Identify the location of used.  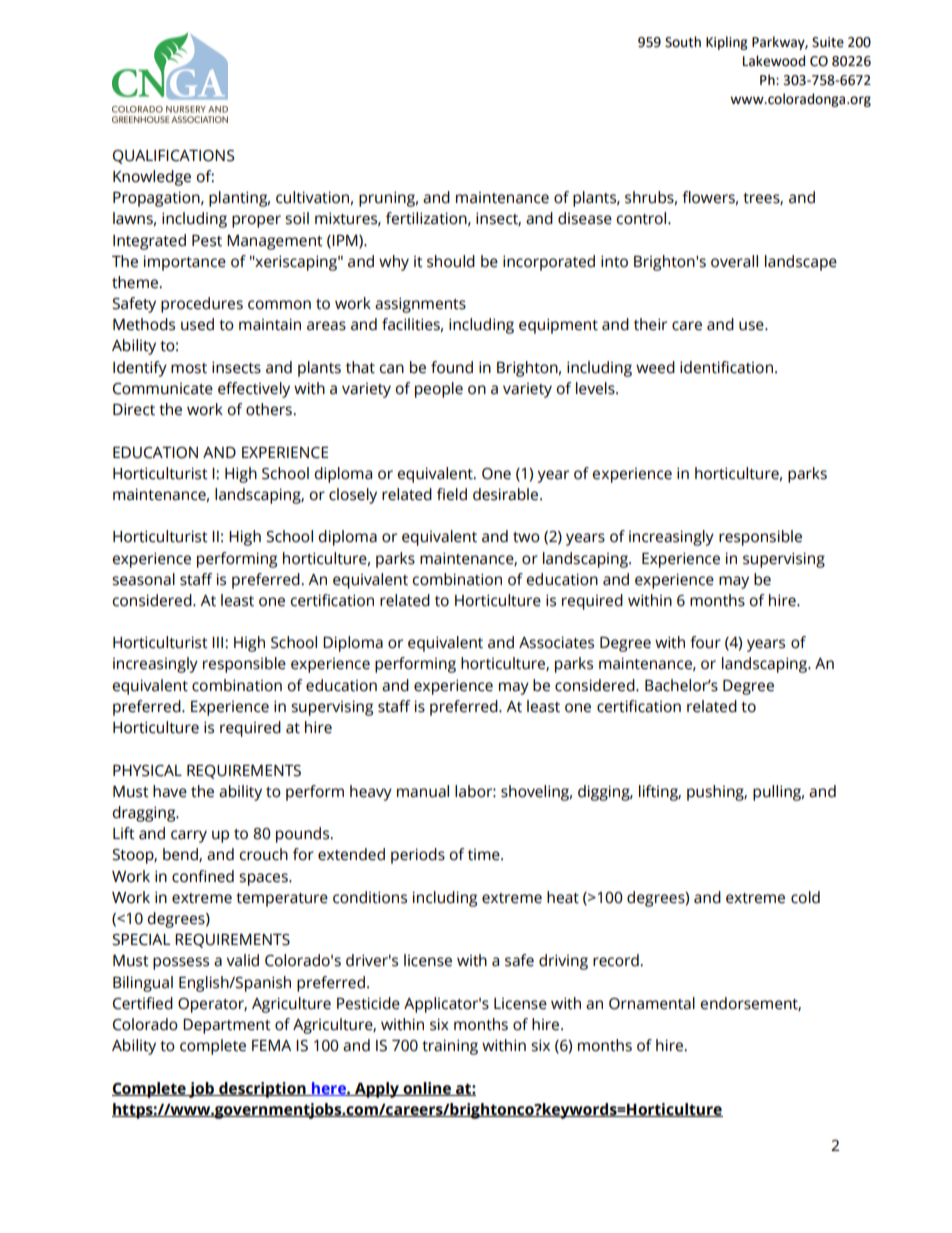
(197, 324).
